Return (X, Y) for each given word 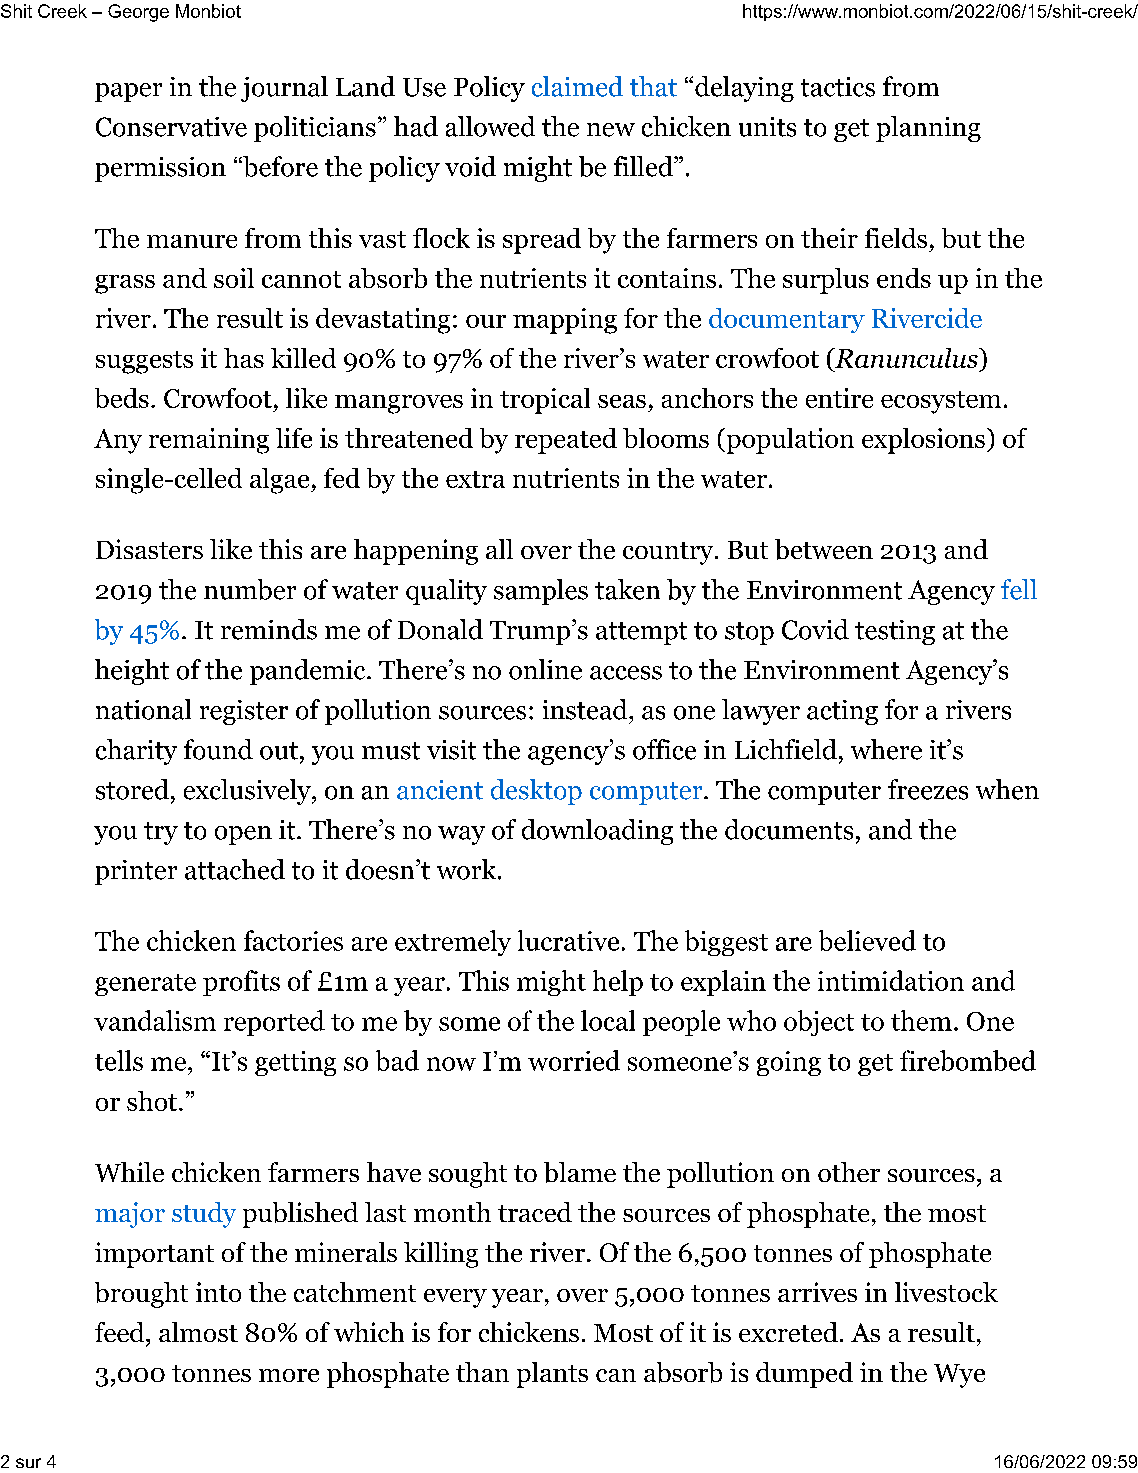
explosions (923, 441)
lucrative (568, 940)
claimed (577, 86)
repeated (566, 441)
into (218, 1292)
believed (867, 940)
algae (281, 481)
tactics (838, 87)
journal (284, 89)
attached (235, 869)
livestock (946, 1292)
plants (552, 1375)
